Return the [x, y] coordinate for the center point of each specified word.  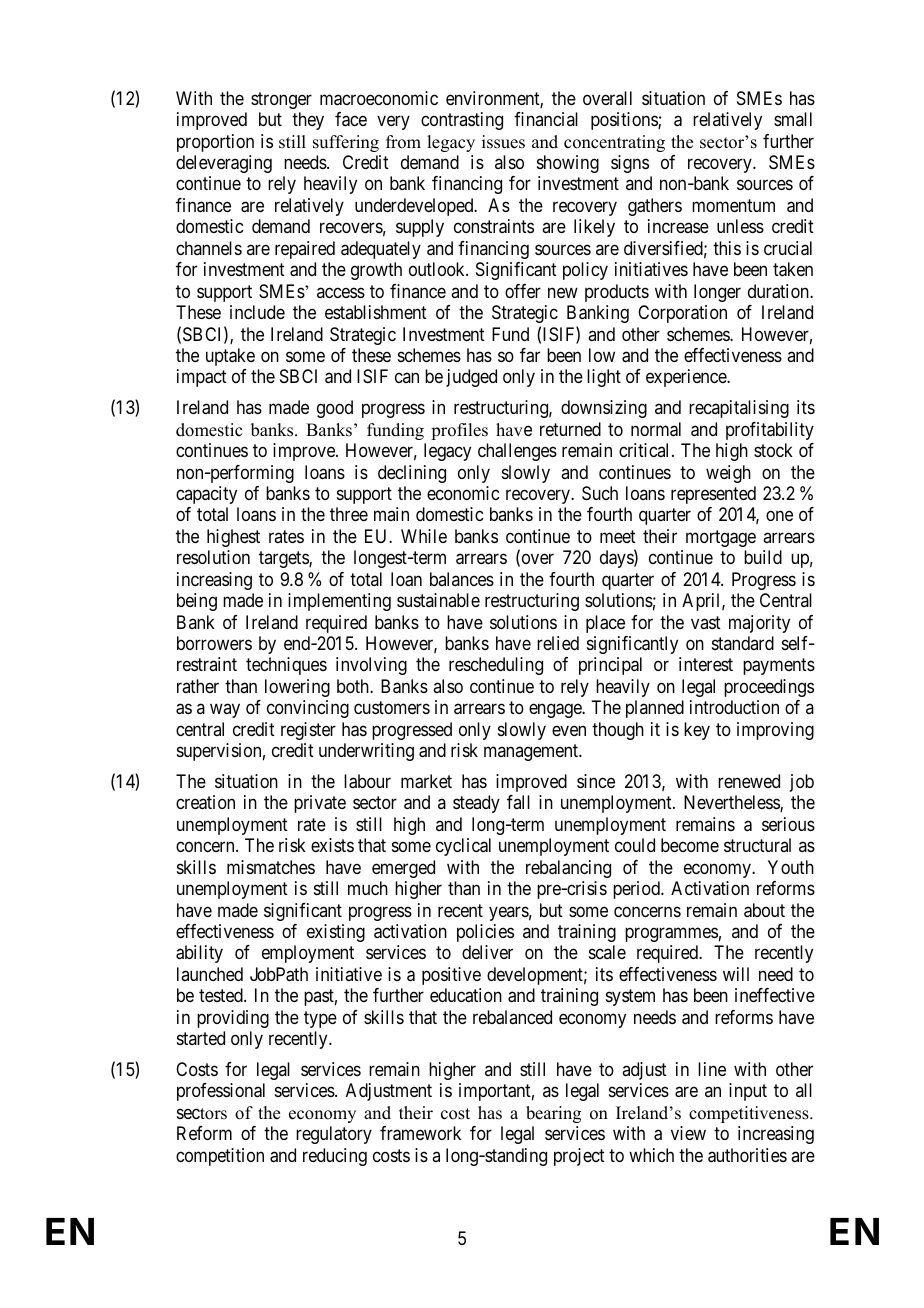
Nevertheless [732, 803]
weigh [728, 474]
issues [503, 142]
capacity [206, 495]
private [320, 804]
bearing [553, 1114]
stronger [281, 100]
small [793, 119]
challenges [517, 452]
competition [220, 1157]
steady [476, 804]
